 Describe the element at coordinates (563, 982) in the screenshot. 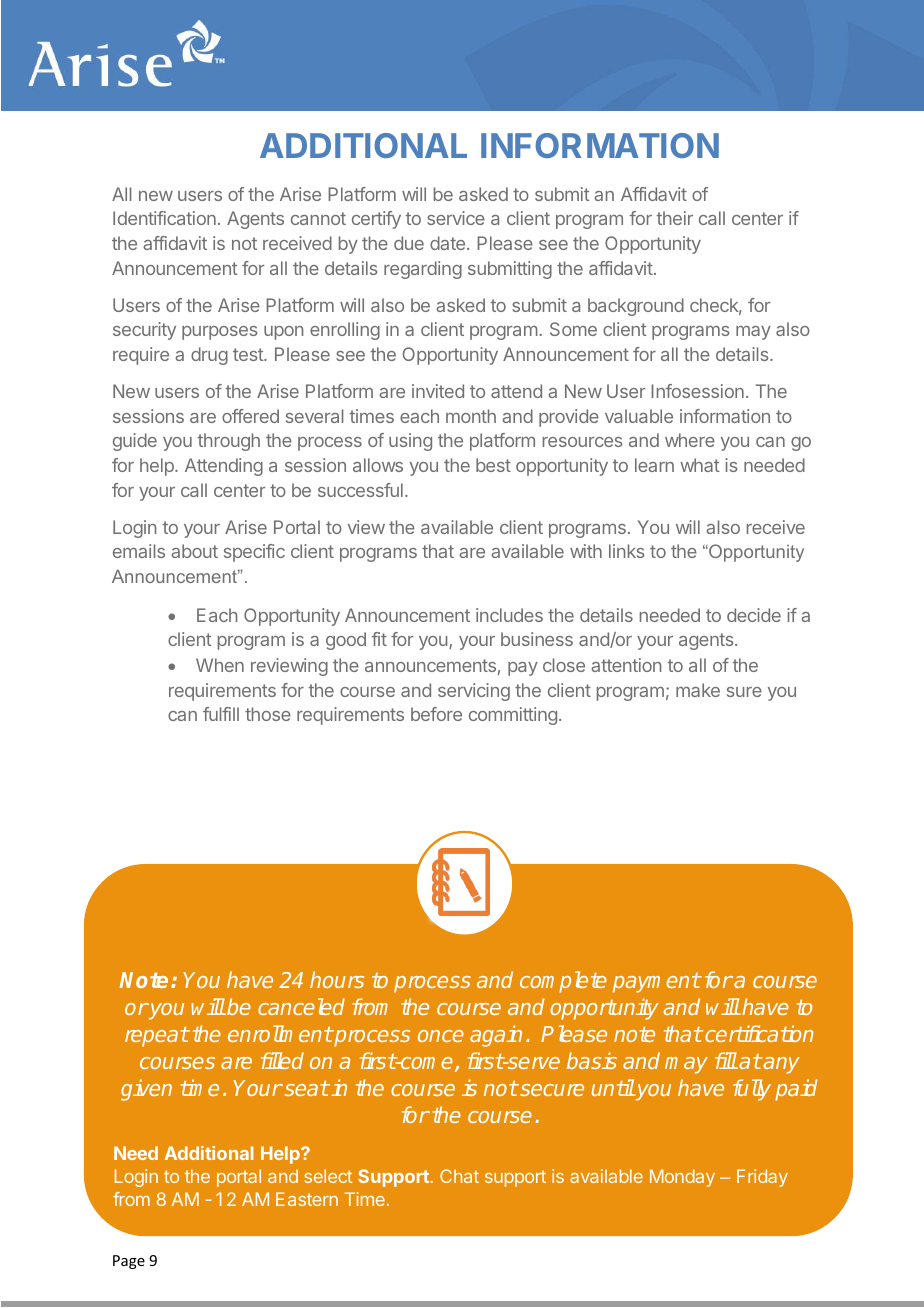

I see `complete` at that location.
